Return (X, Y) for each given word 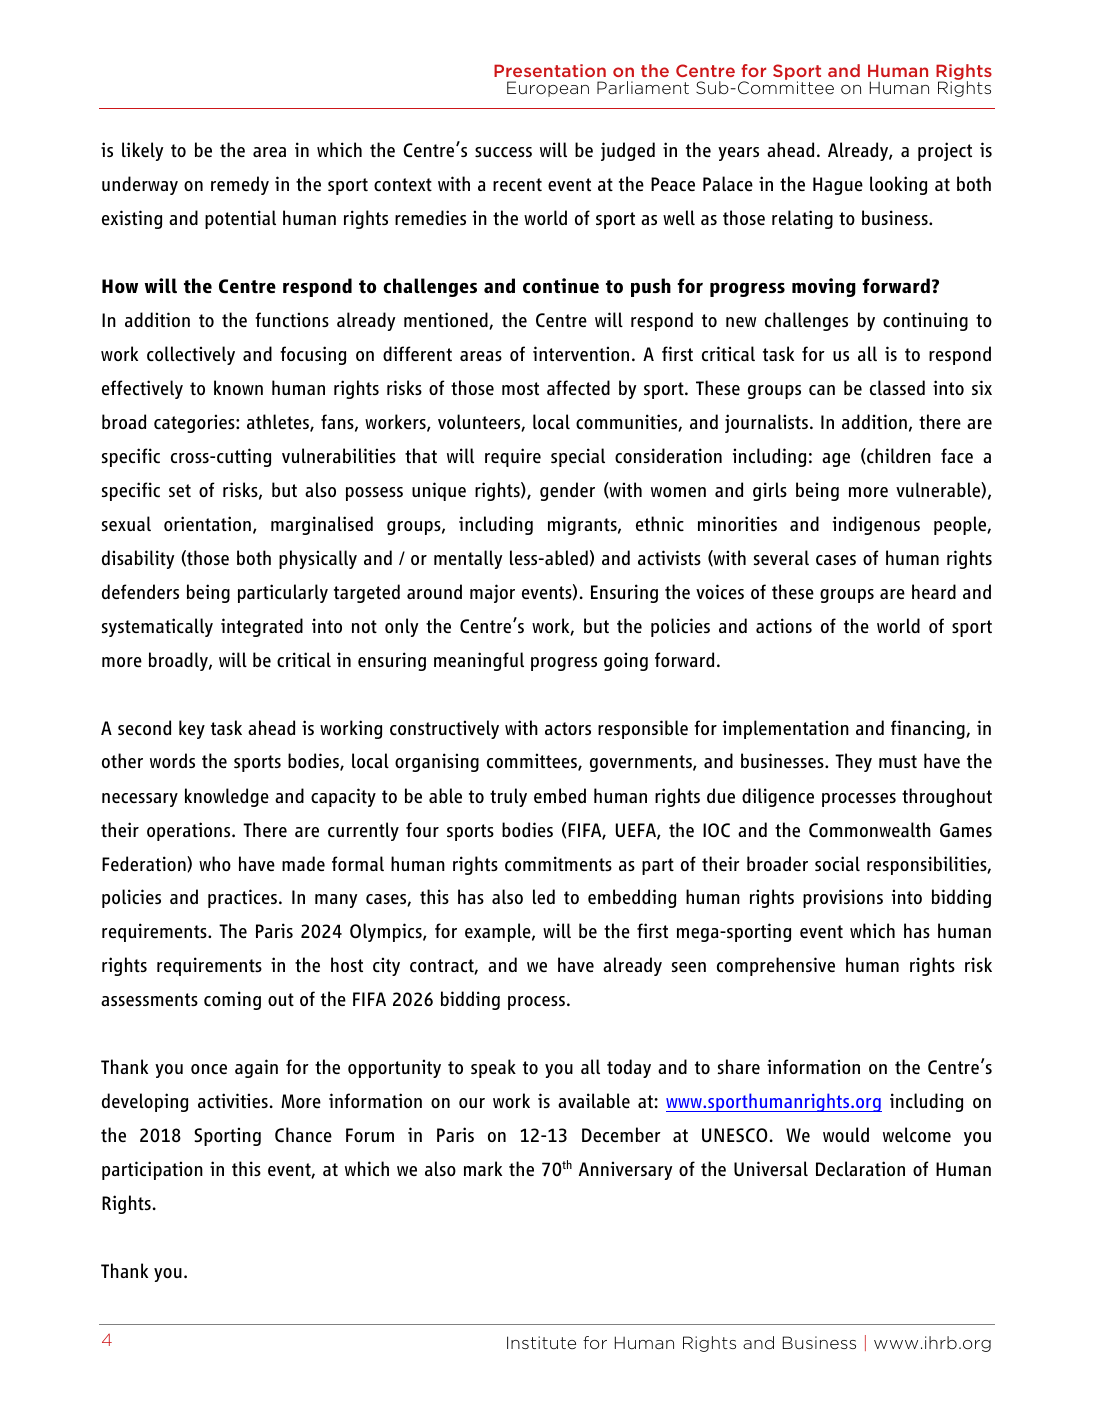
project (945, 151)
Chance (303, 1135)
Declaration (860, 1168)
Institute (541, 1342)
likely (142, 151)
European (548, 89)
